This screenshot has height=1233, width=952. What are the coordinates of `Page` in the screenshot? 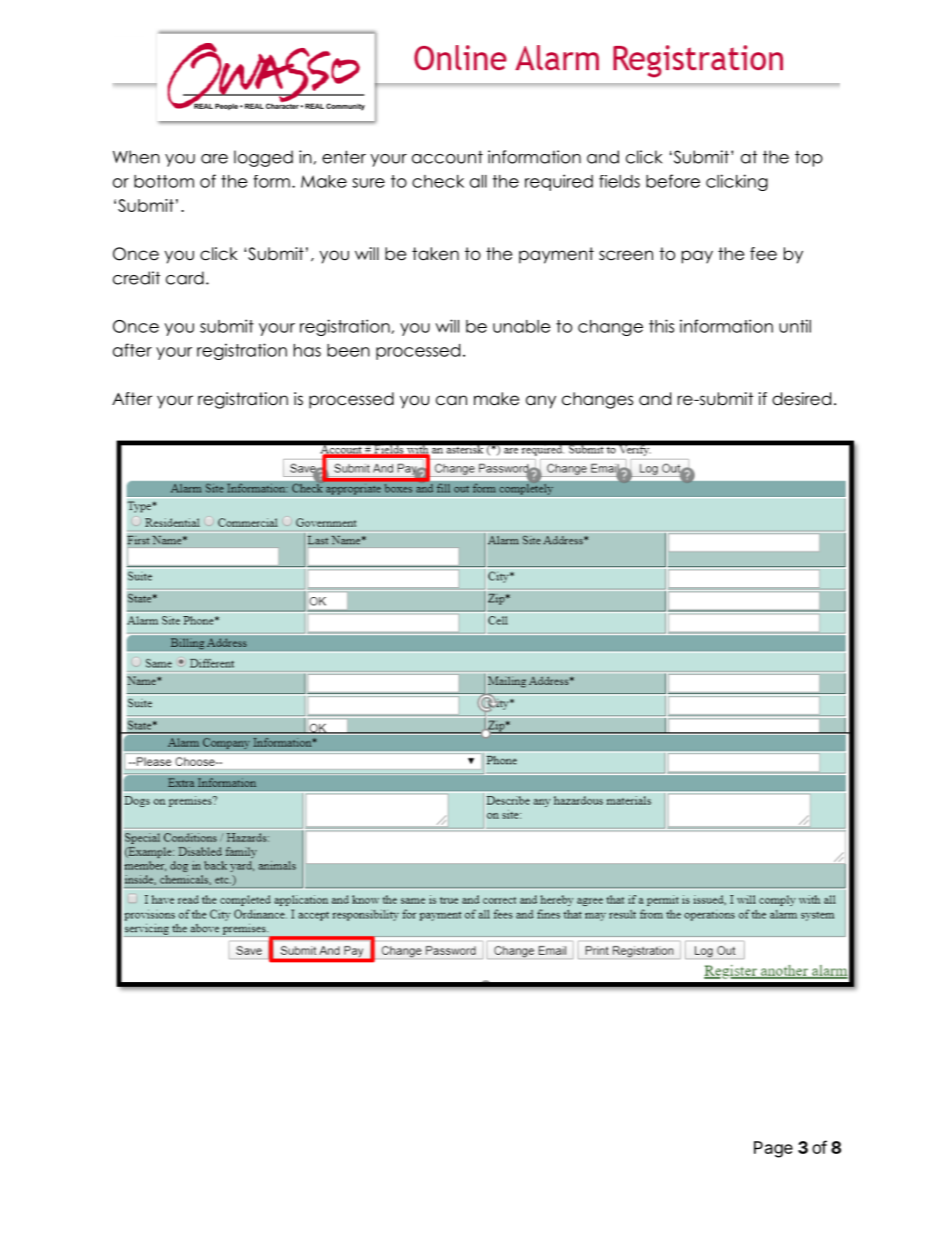 It's located at (773, 1149).
